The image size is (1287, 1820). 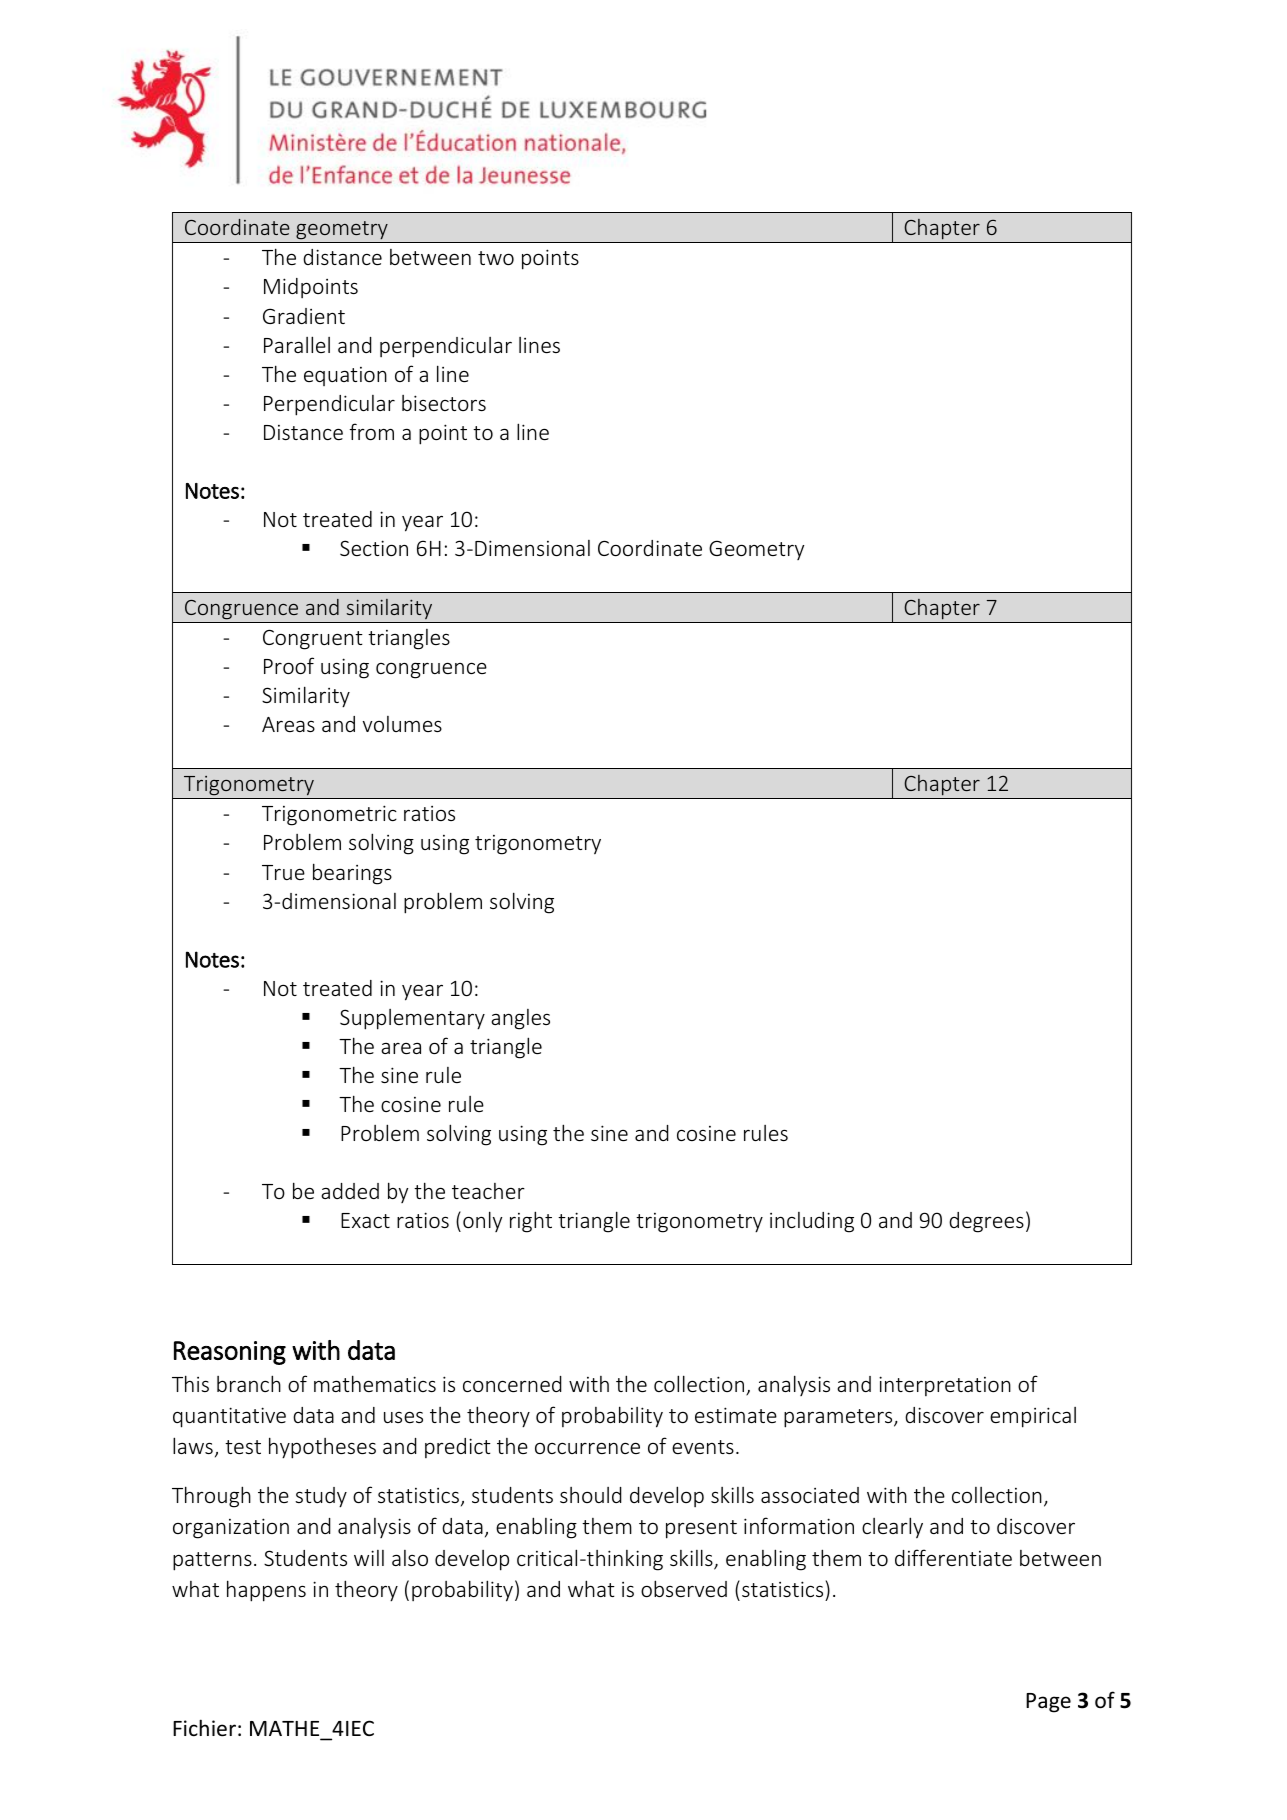 What do you see at coordinates (304, 316) in the screenshot?
I see `Gradient` at bounding box center [304, 316].
